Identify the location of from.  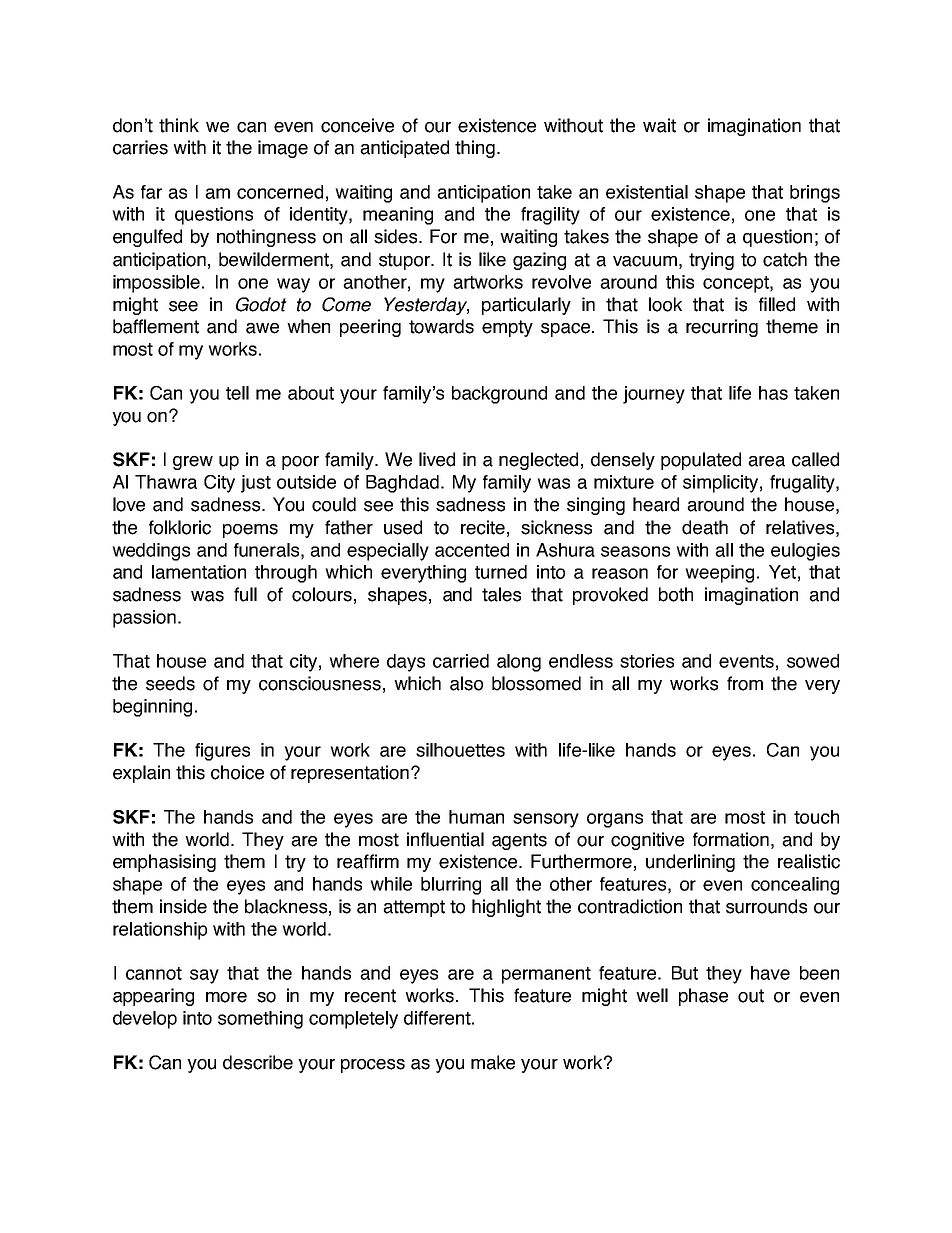
(745, 683).
